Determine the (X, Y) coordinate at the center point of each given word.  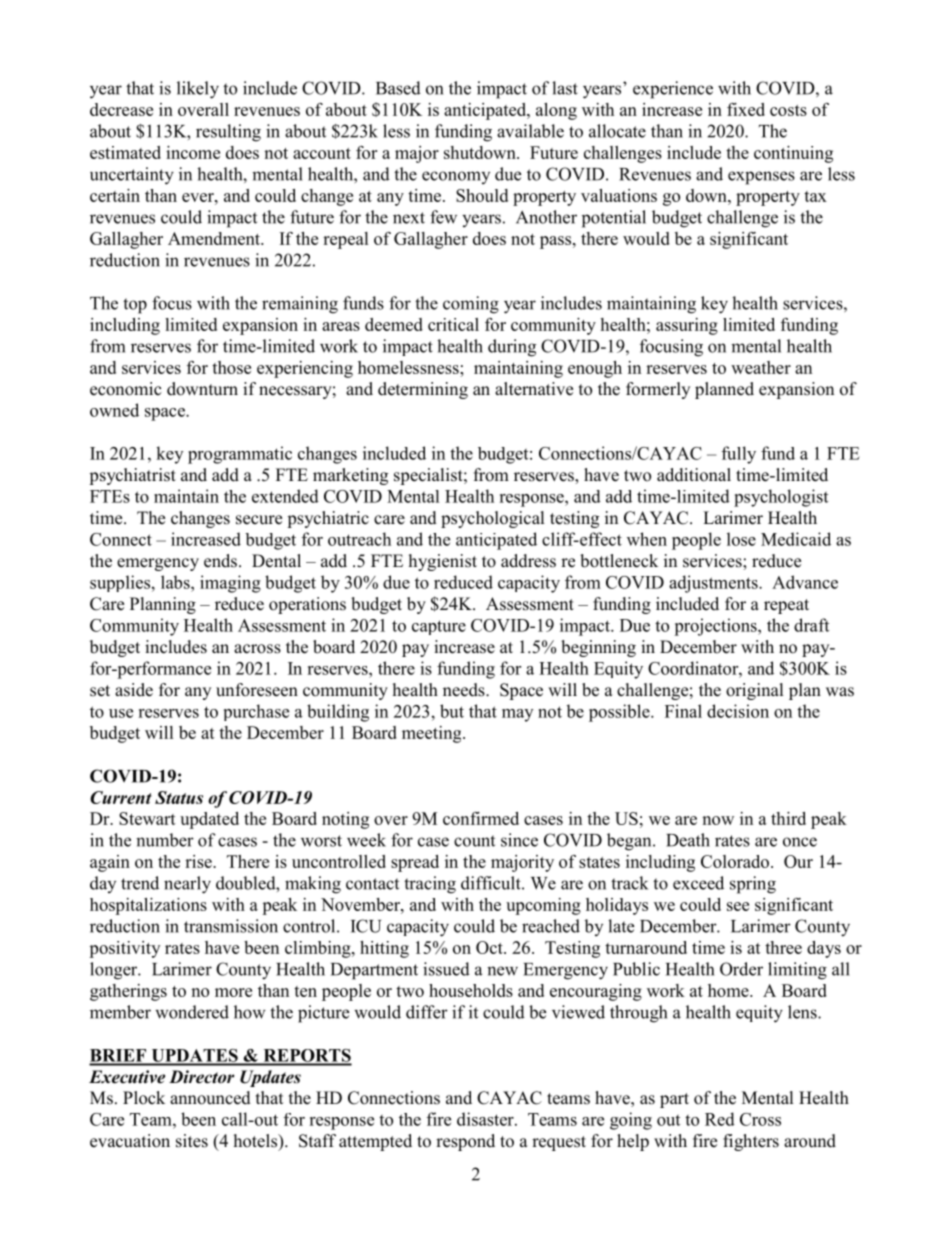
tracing (430, 885)
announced (210, 1098)
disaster (486, 1119)
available (530, 131)
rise (199, 861)
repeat (786, 606)
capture (439, 627)
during (512, 348)
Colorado (735, 861)
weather (761, 367)
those (231, 367)
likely (198, 90)
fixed (746, 109)
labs (176, 582)
